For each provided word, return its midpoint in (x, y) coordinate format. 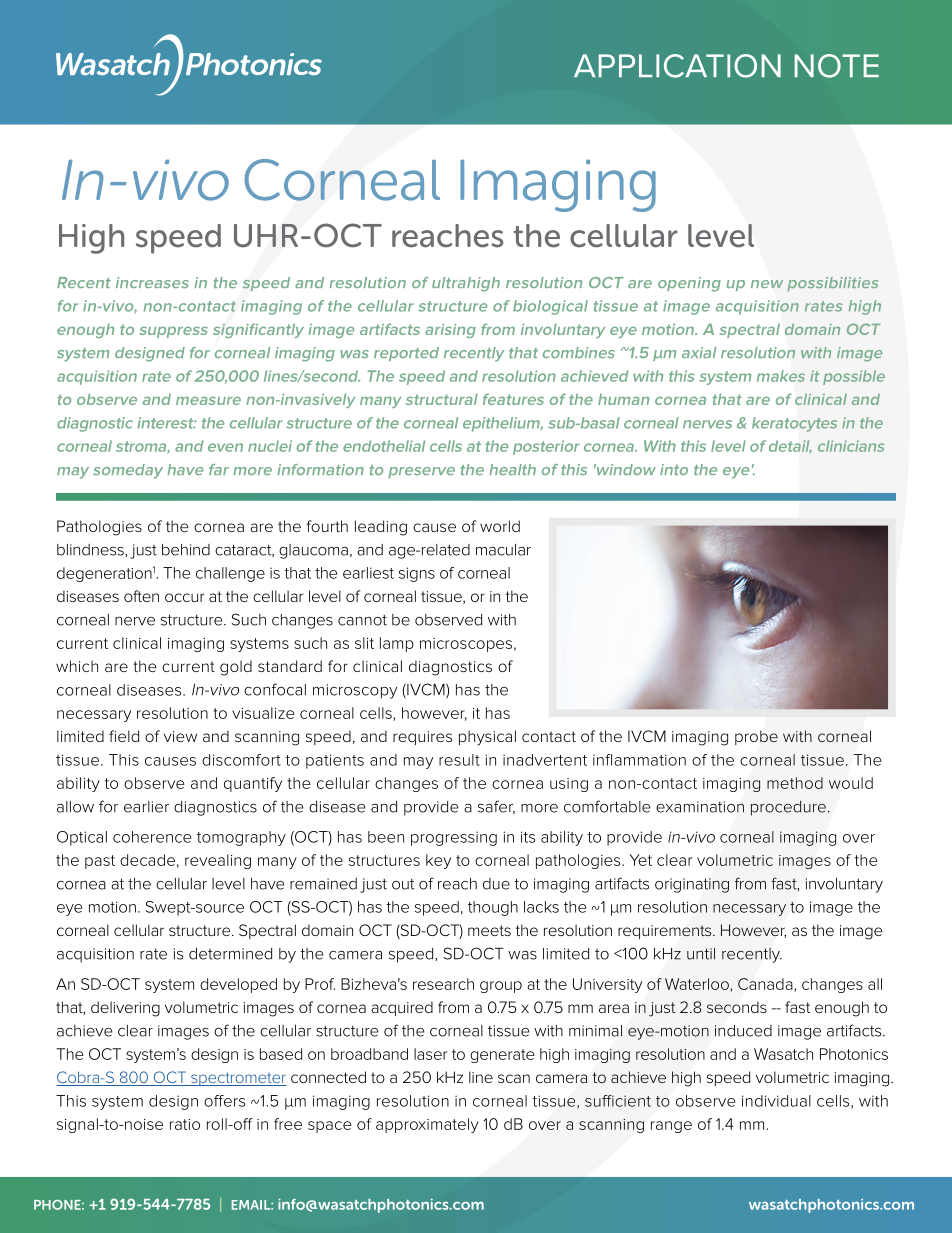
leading (381, 528)
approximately (427, 1125)
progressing (454, 838)
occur (184, 597)
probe (756, 737)
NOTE (837, 66)
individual (776, 1101)
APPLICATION (677, 66)
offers (224, 1101)
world (500, 526)
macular (503, 550)
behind (186, 550)
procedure (788, 808)
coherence (152, 837)
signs (417, 574)
